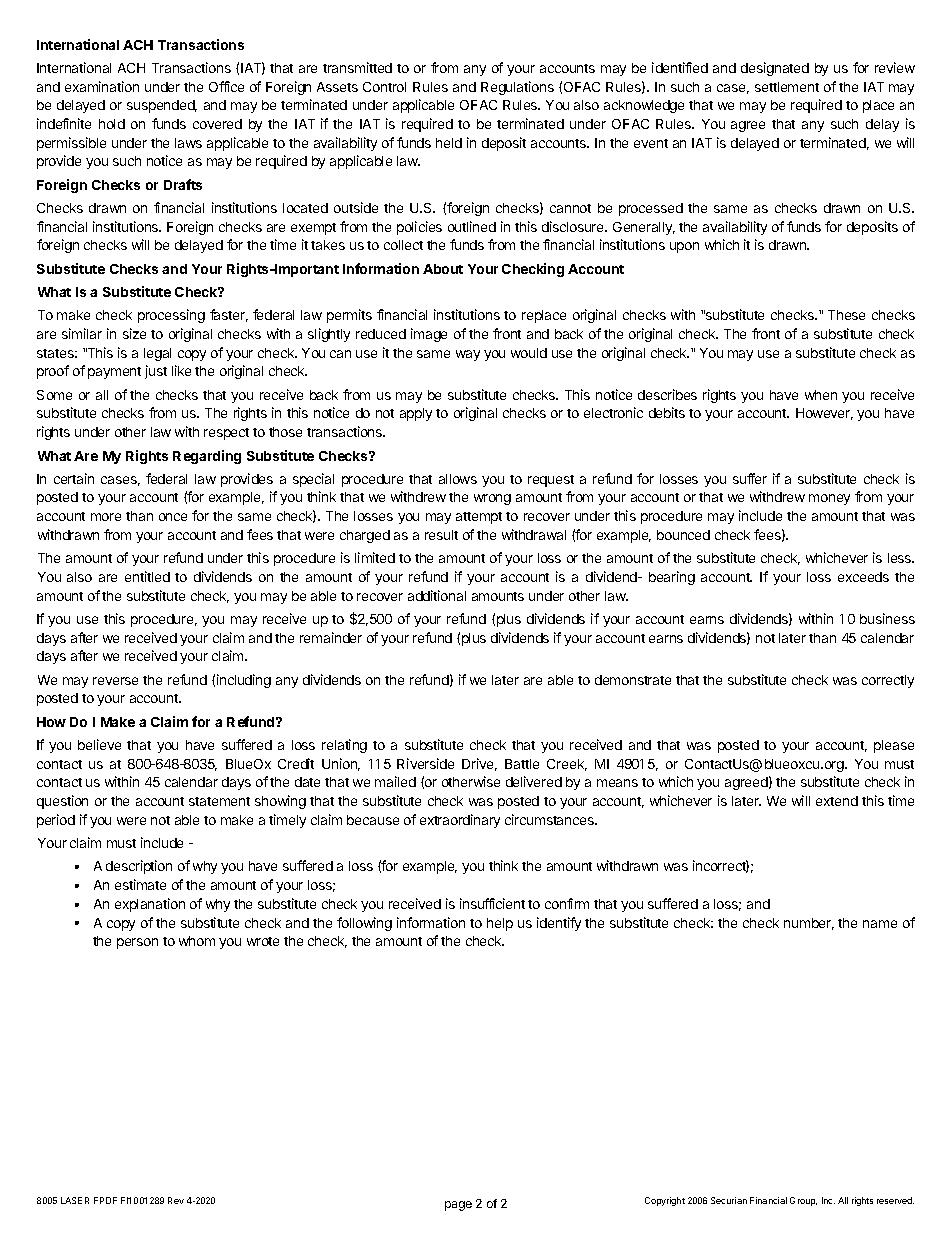 This document has width=952, height=1233. What do you see at coordinates (809, 924) in the document?
I see `number` at bounding box center [809, 924].
